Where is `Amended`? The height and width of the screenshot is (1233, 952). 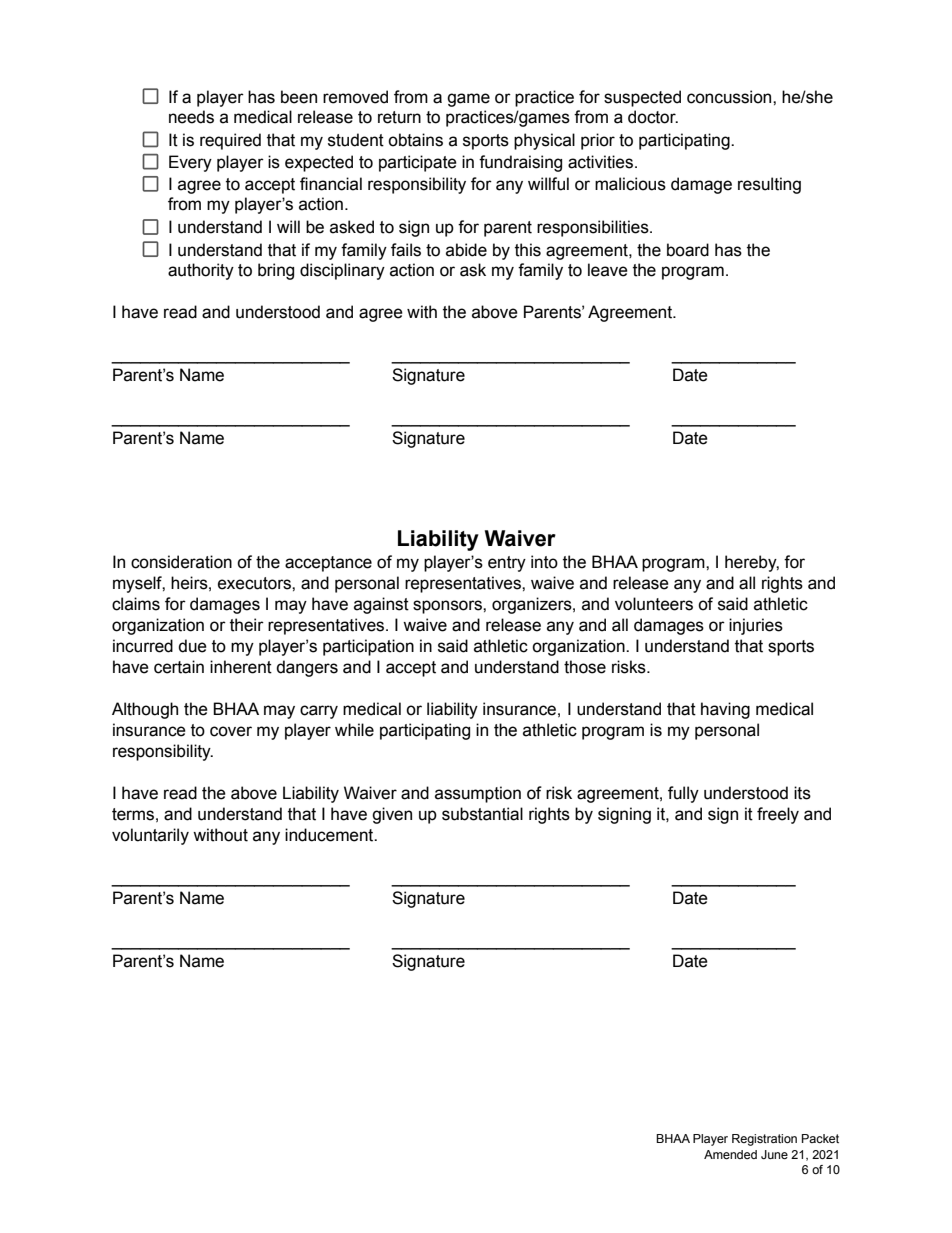 Amended is located at coordinates (730, 1154).
